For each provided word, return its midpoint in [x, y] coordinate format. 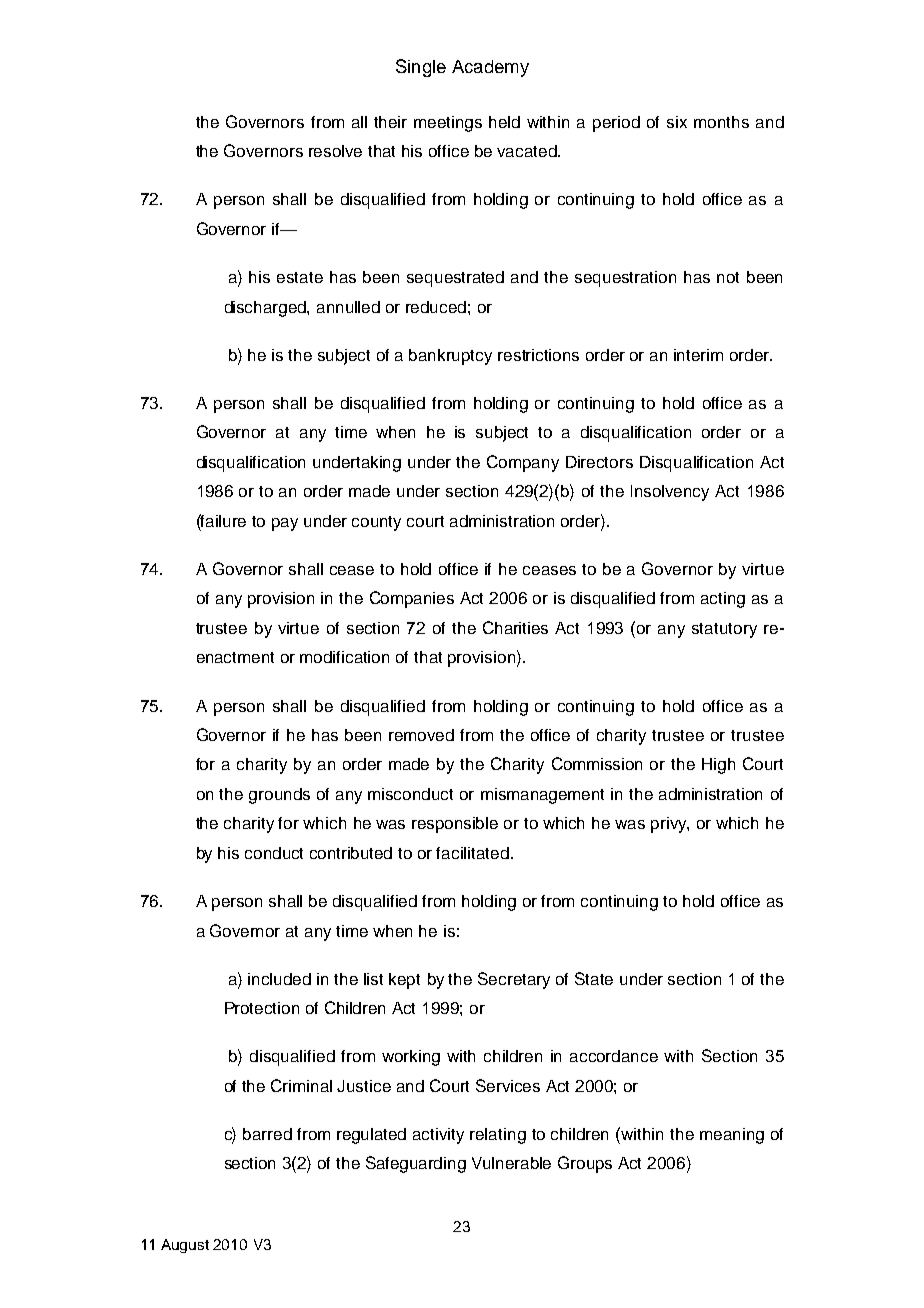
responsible [455, 825]
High [718, 766]
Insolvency [670, 493]
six [677, 122]
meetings [448, 124]
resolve [335, 151]
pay [285, 524]
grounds [279, 796]
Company [523, 463]
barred [267, 1134]
